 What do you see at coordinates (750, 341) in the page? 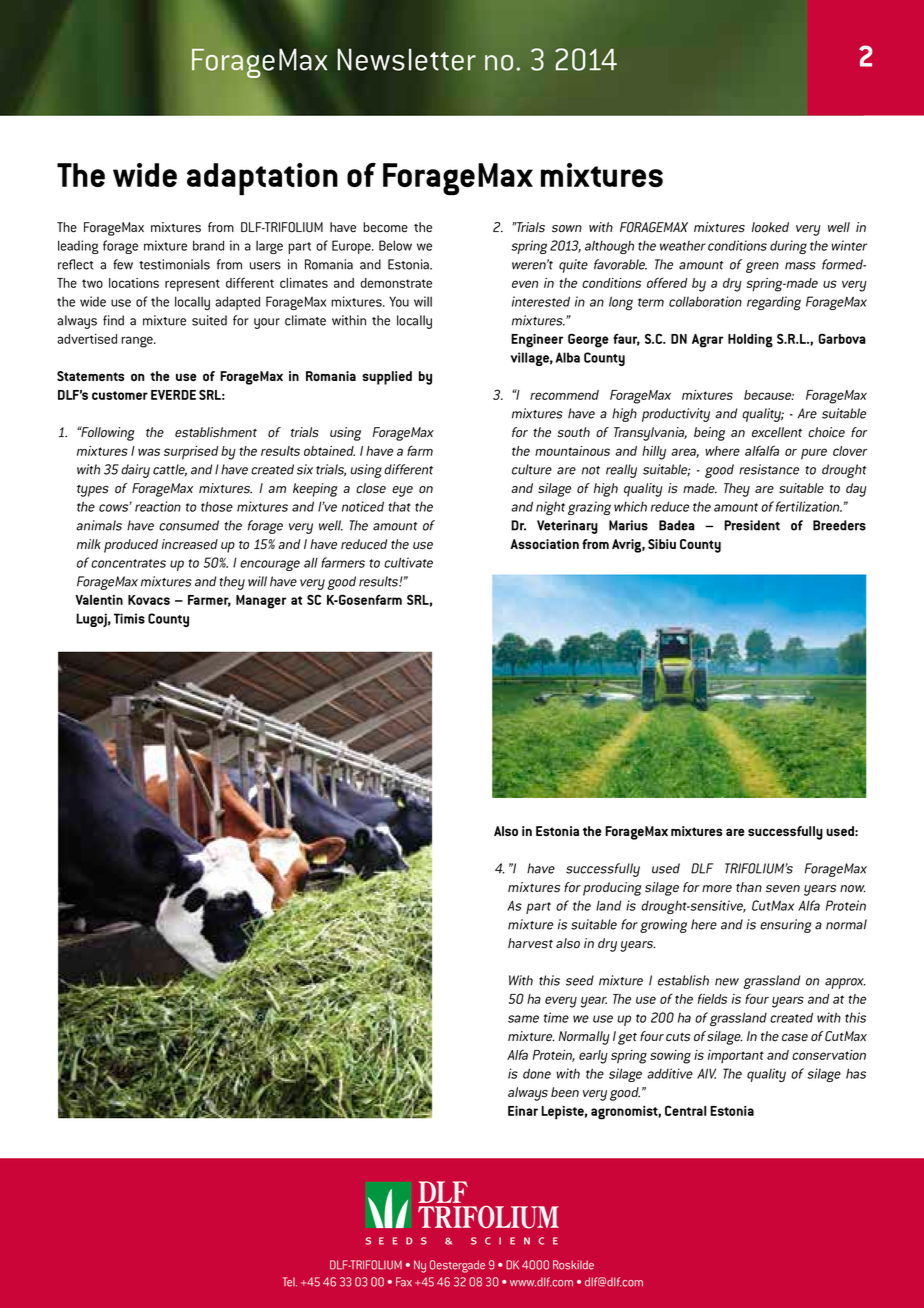
I see `Holding` at bounding box center [750, 341].
